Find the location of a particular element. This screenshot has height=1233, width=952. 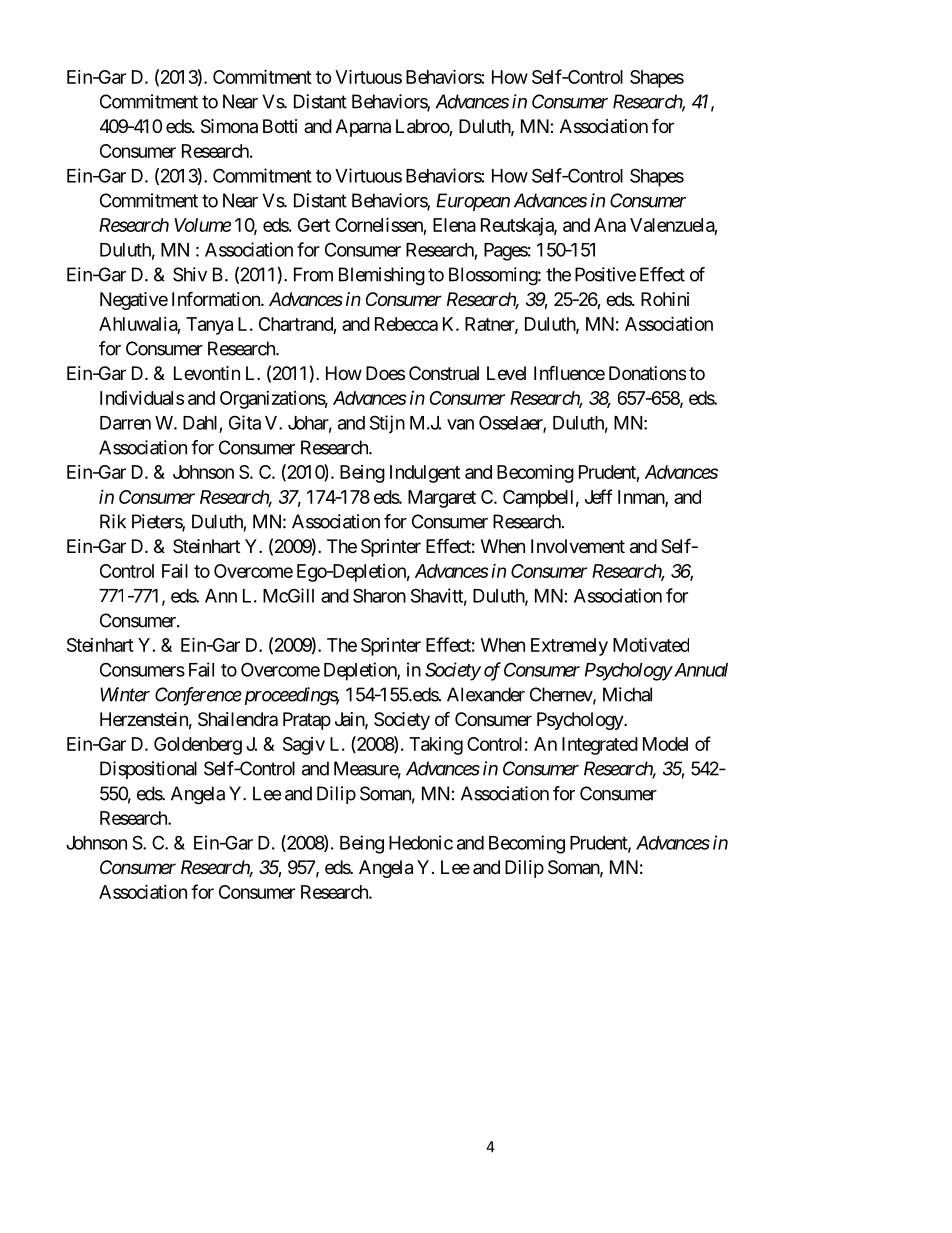

European is located at coordinates (473, 202).
